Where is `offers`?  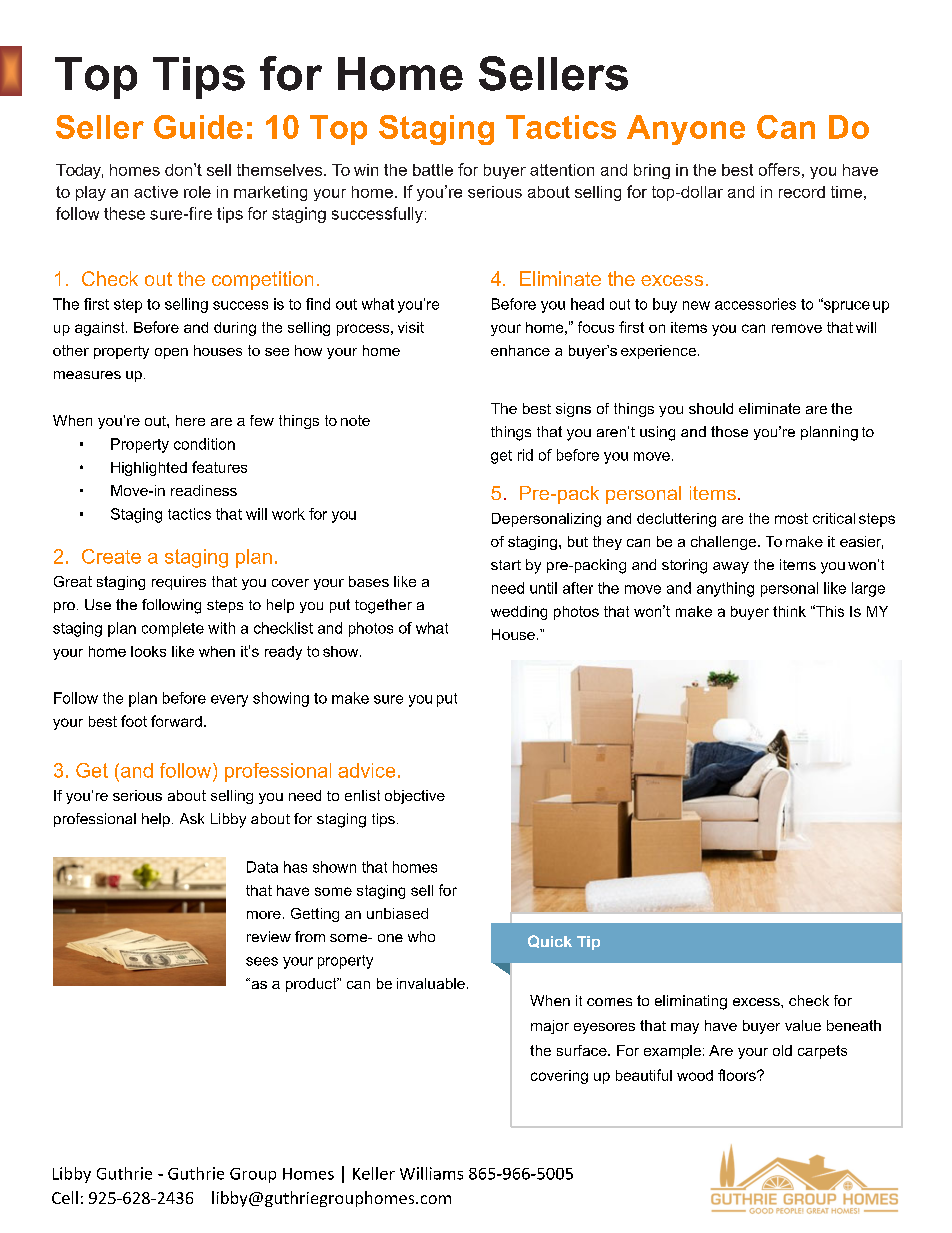
offers is located at coordinates (779, 169).
